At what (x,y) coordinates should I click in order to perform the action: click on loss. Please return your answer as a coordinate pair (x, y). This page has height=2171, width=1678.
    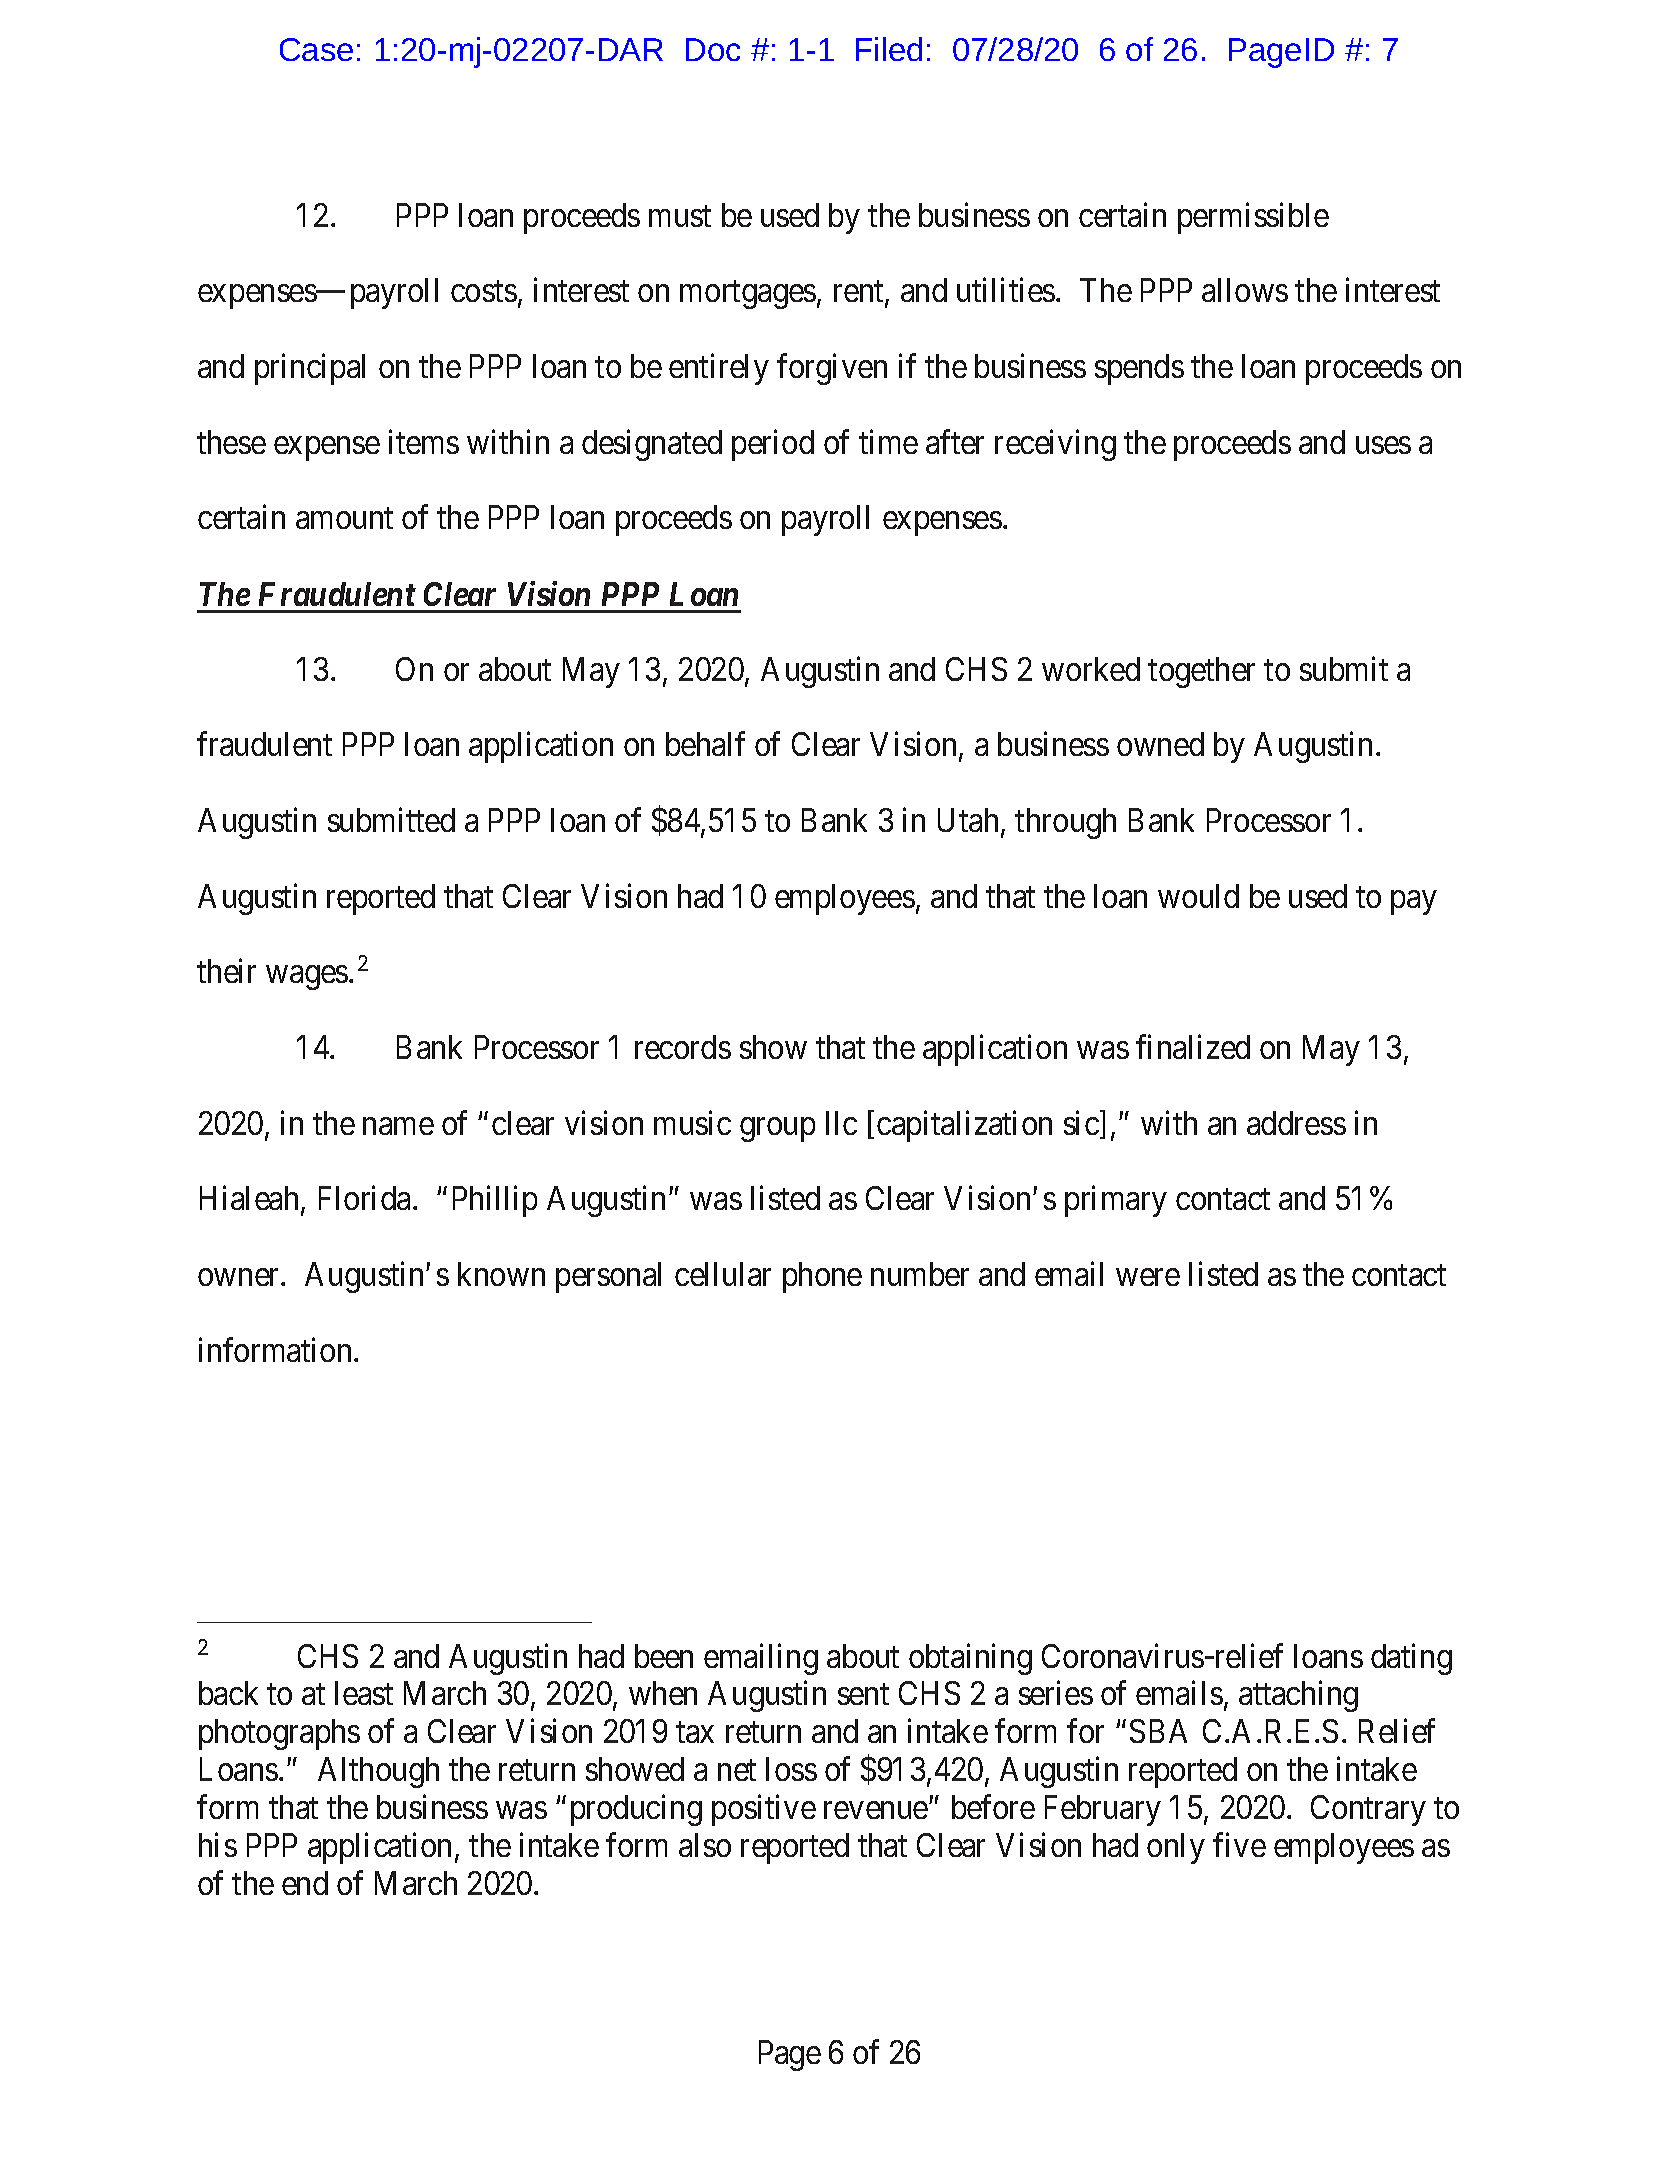
    Looking at the image, I should click on (791, 1769).
